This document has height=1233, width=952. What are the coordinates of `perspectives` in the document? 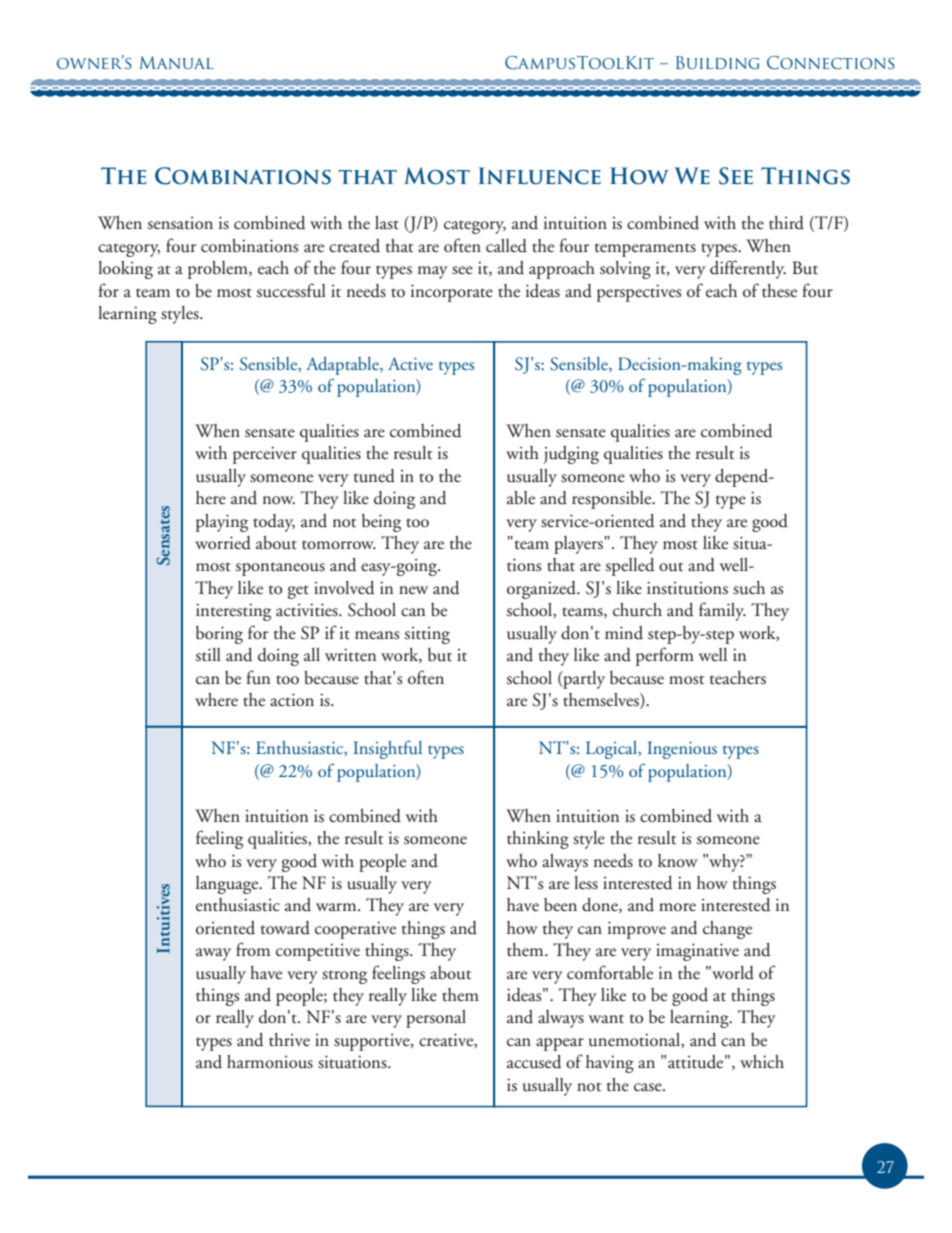 It's located at (639, 293).
